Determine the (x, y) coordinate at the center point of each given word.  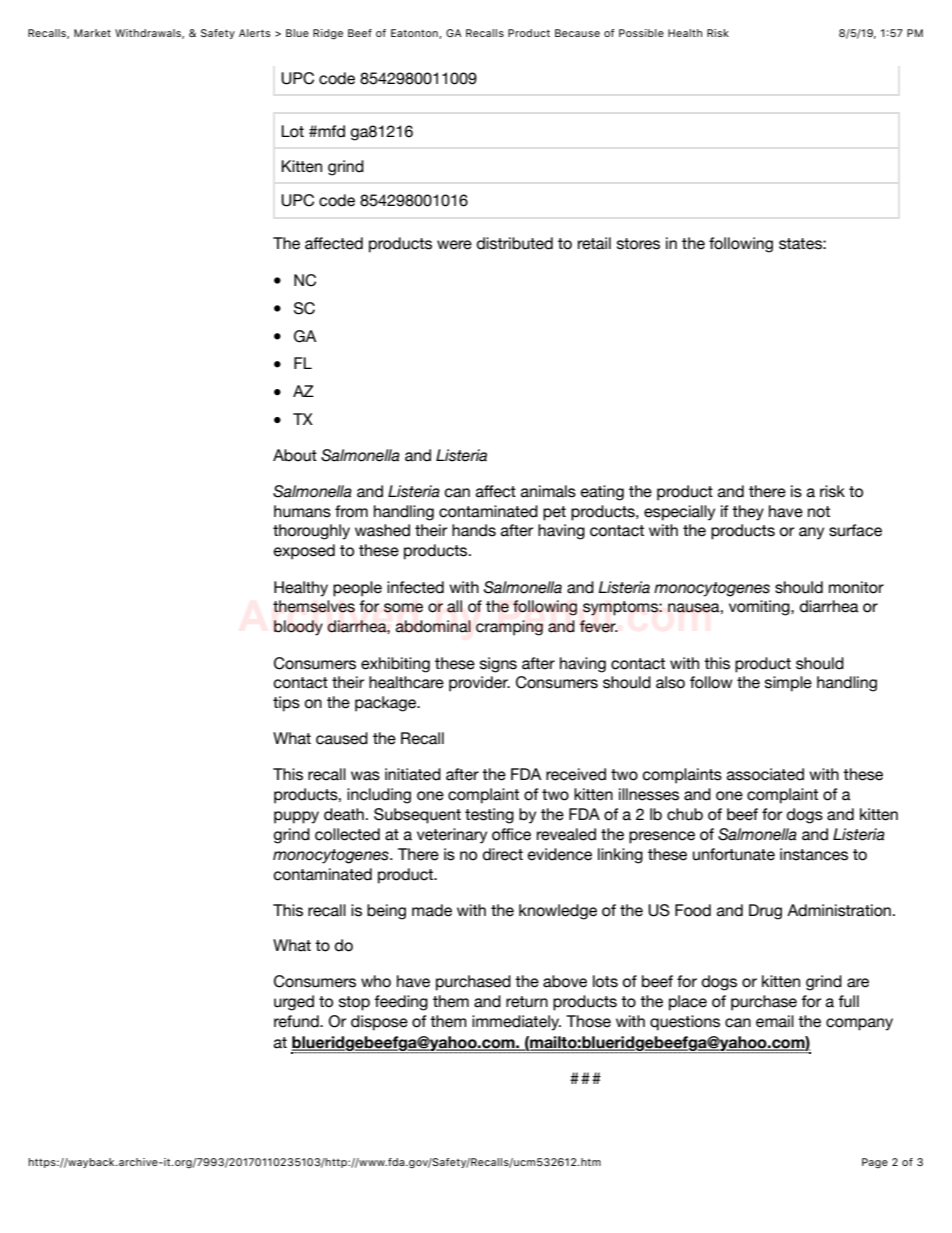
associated (765, 774)
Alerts (255, 33)
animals (548, 491)
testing (489, 816)
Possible (641, 33)
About (295, 455)
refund (297, 1021)
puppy (296, 817)
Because (577, 33)
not (819, 512)
